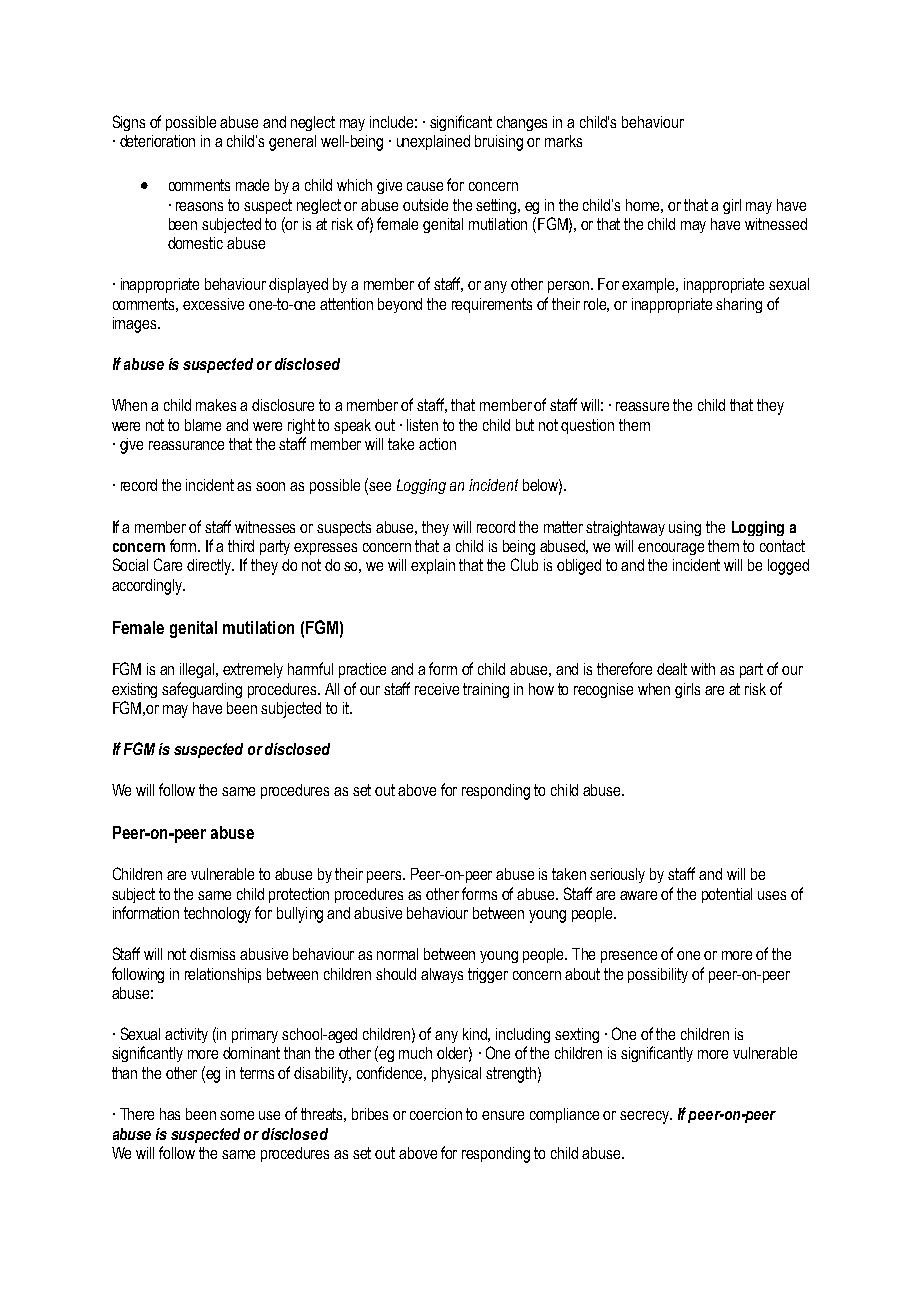 Image resolution: width=924 pixels, height=1308 pixels. What do you see at coordinates (776, 224) in the screenshot?
I see `witnessed` at bounding box center [776, 224].
